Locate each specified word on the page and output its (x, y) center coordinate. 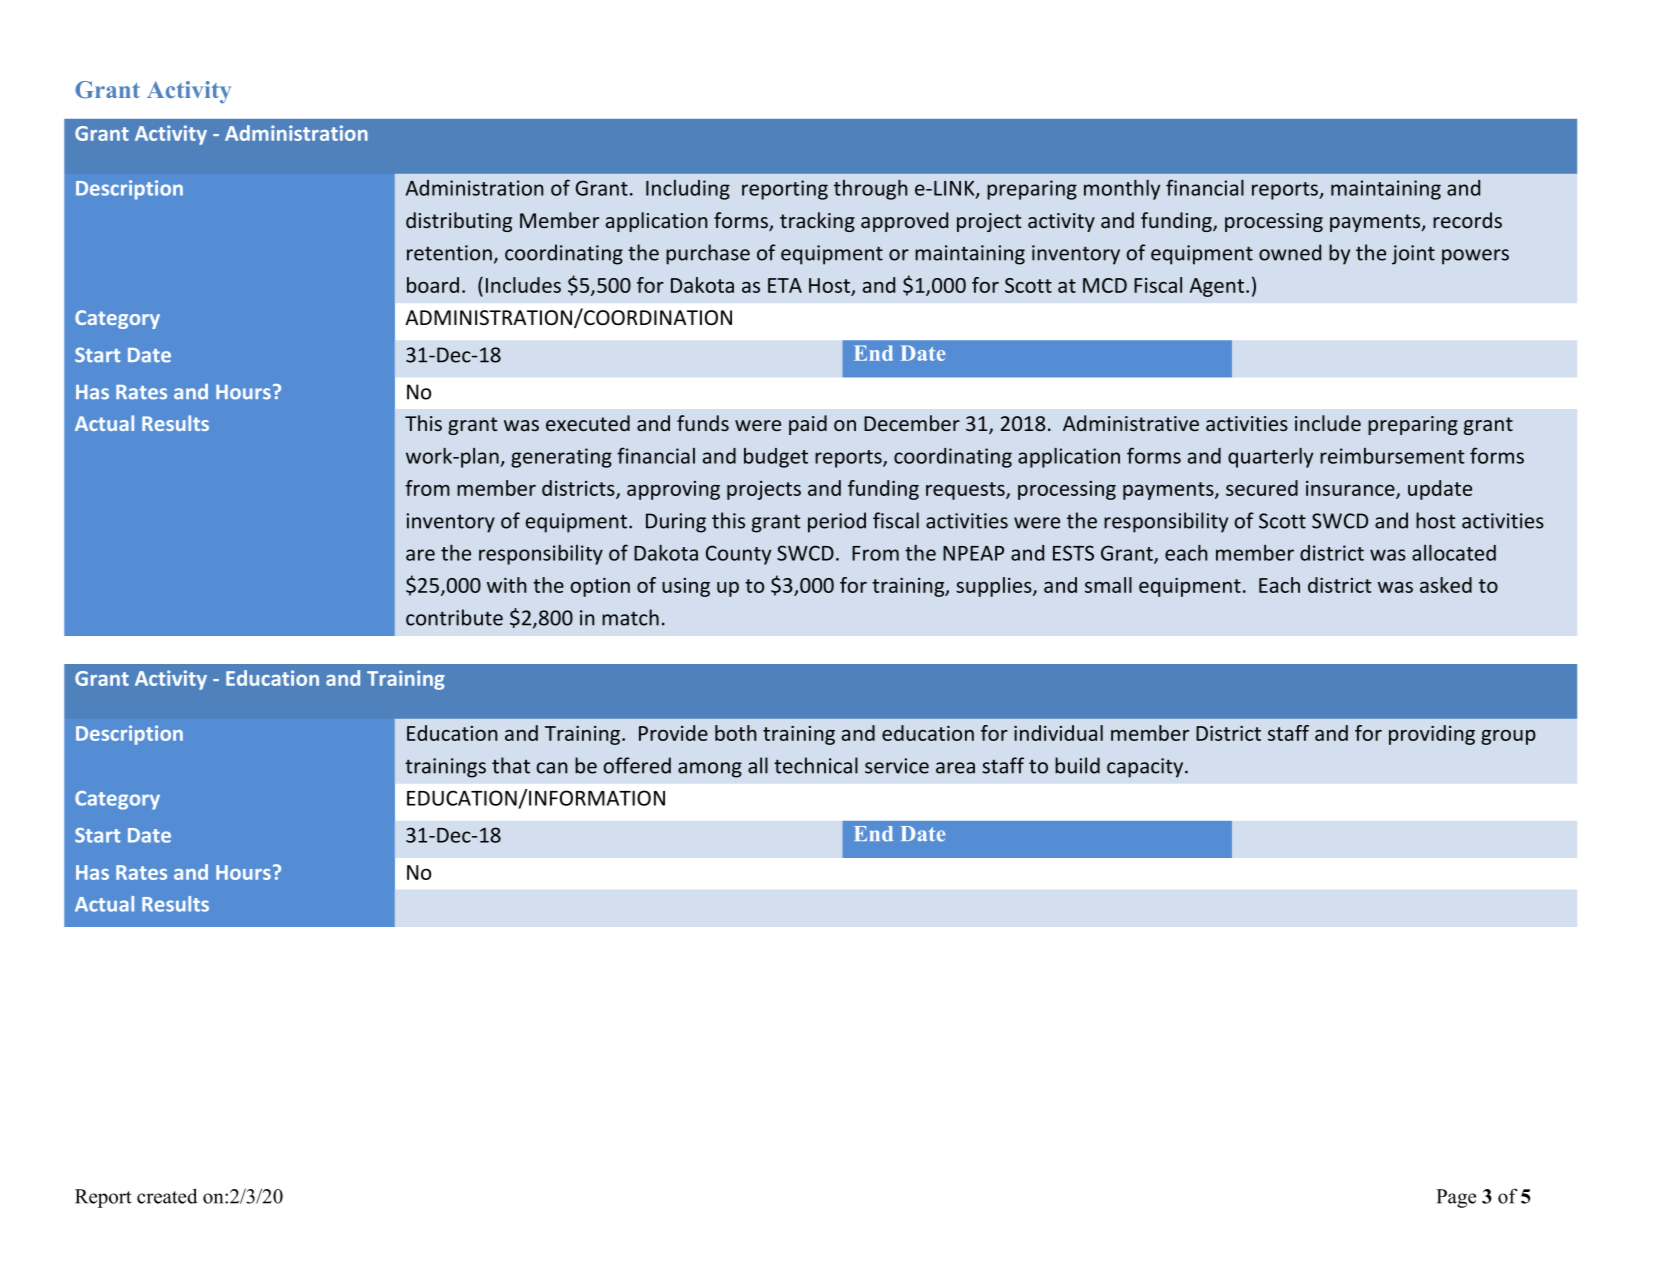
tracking (817, 222)
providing (1432, 735)
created (167, 1196)
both (736, 733)
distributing (459, 222)
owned (1290, 252)
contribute (454, 617)
